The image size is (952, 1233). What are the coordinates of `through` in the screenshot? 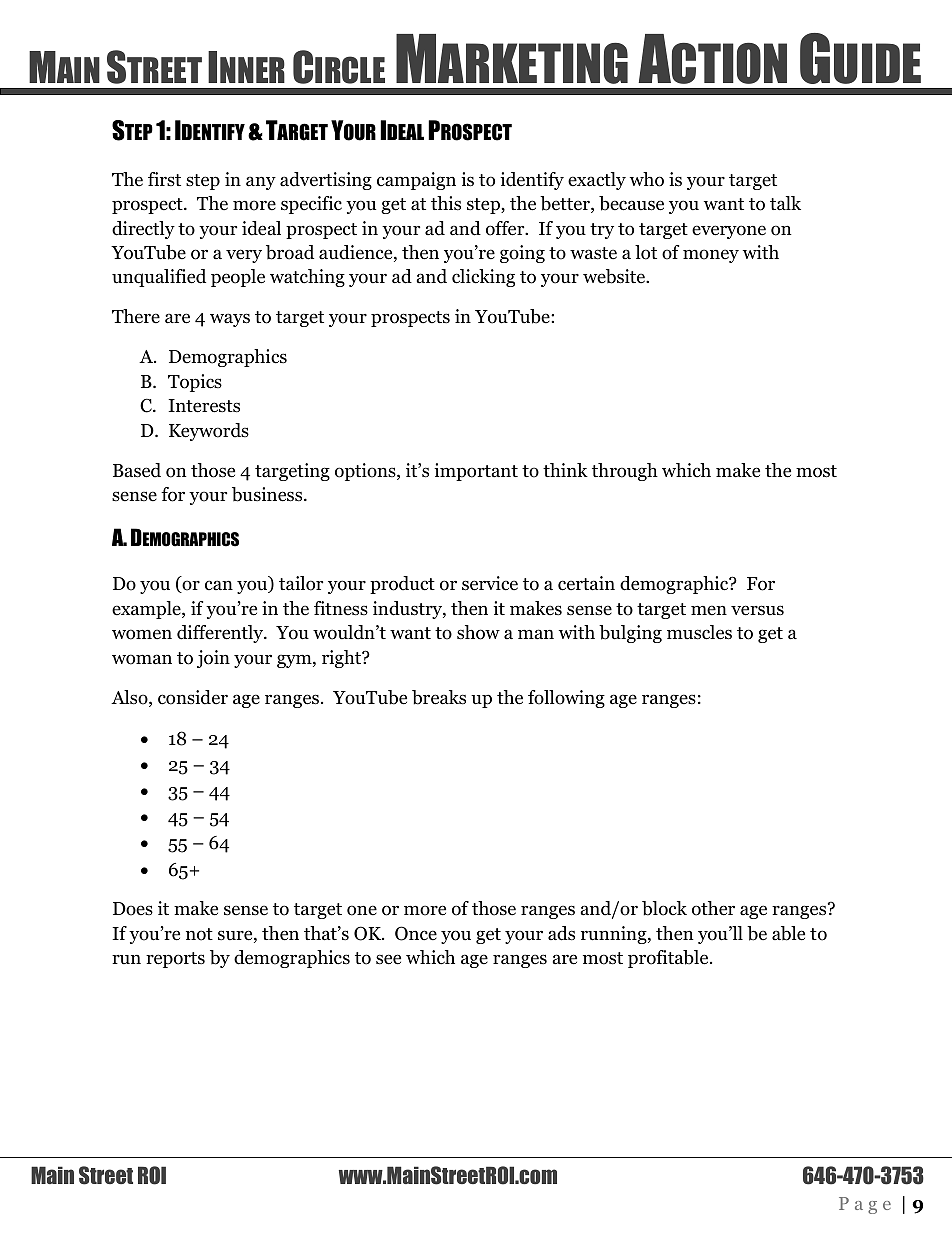 It's located at (625, 472).
